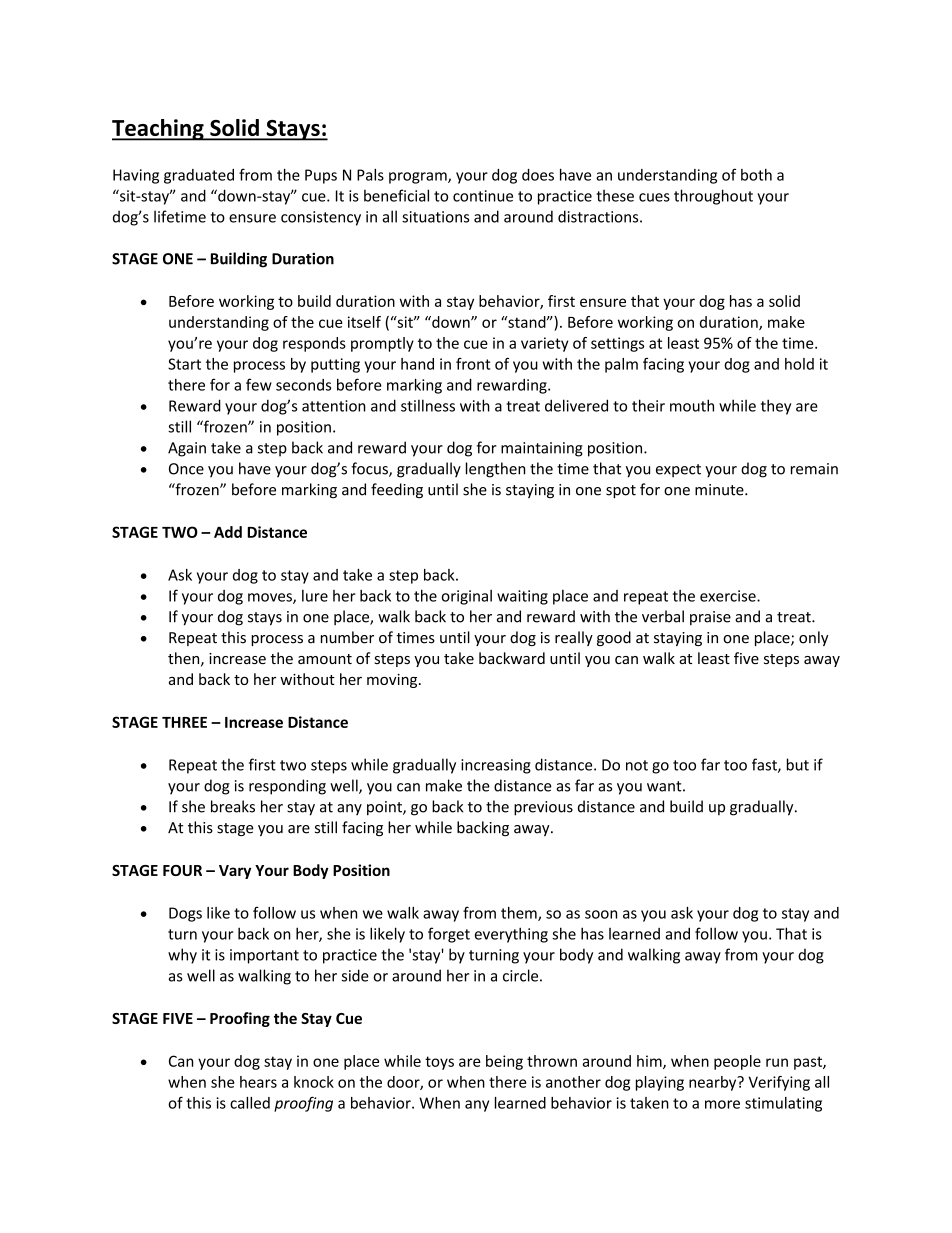  Describe the element at coordinates (504, 1062) in the image. I see `being` at that location.
